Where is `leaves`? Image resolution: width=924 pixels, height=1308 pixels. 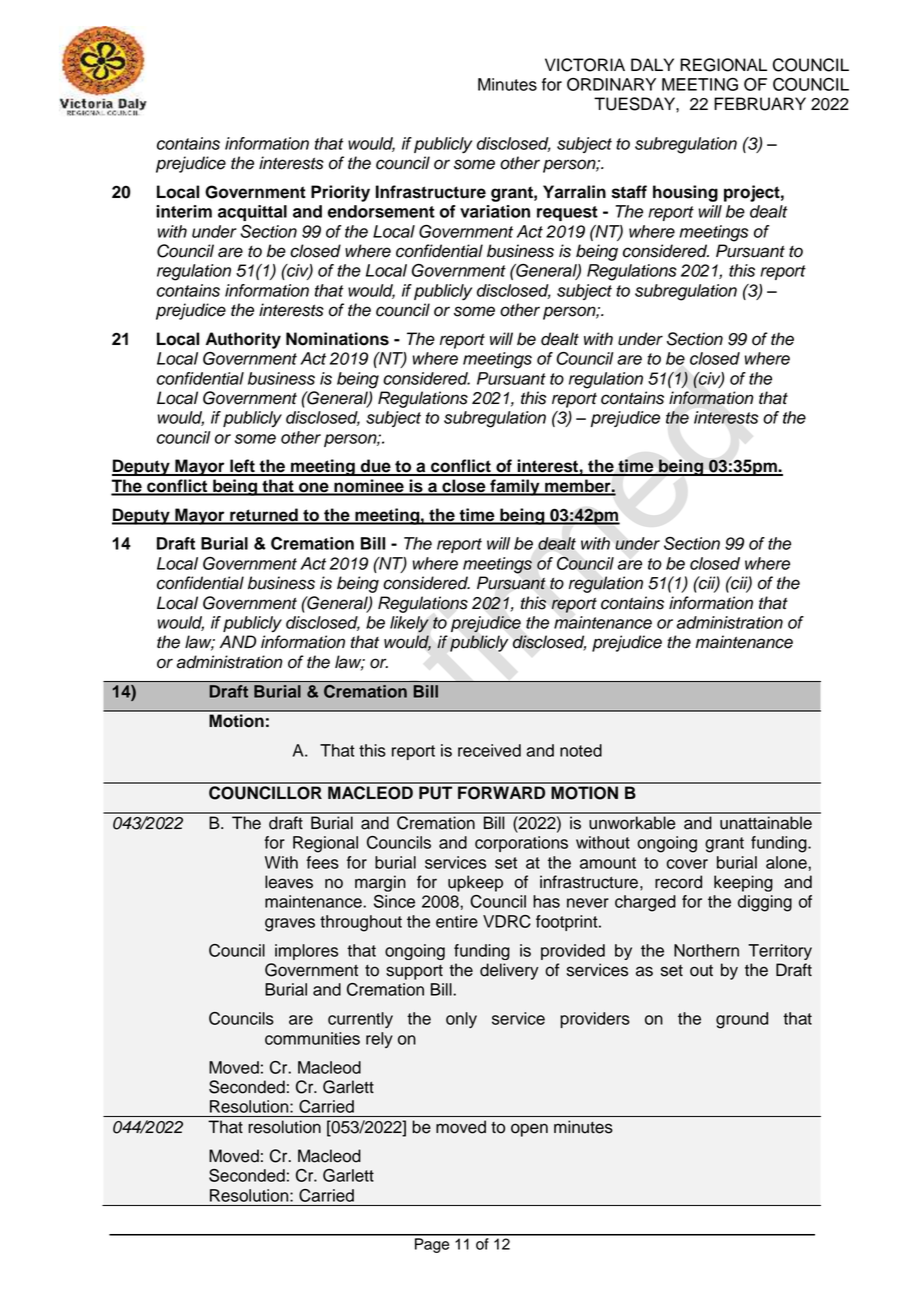 leaves is located at coordinates (289, 882).
